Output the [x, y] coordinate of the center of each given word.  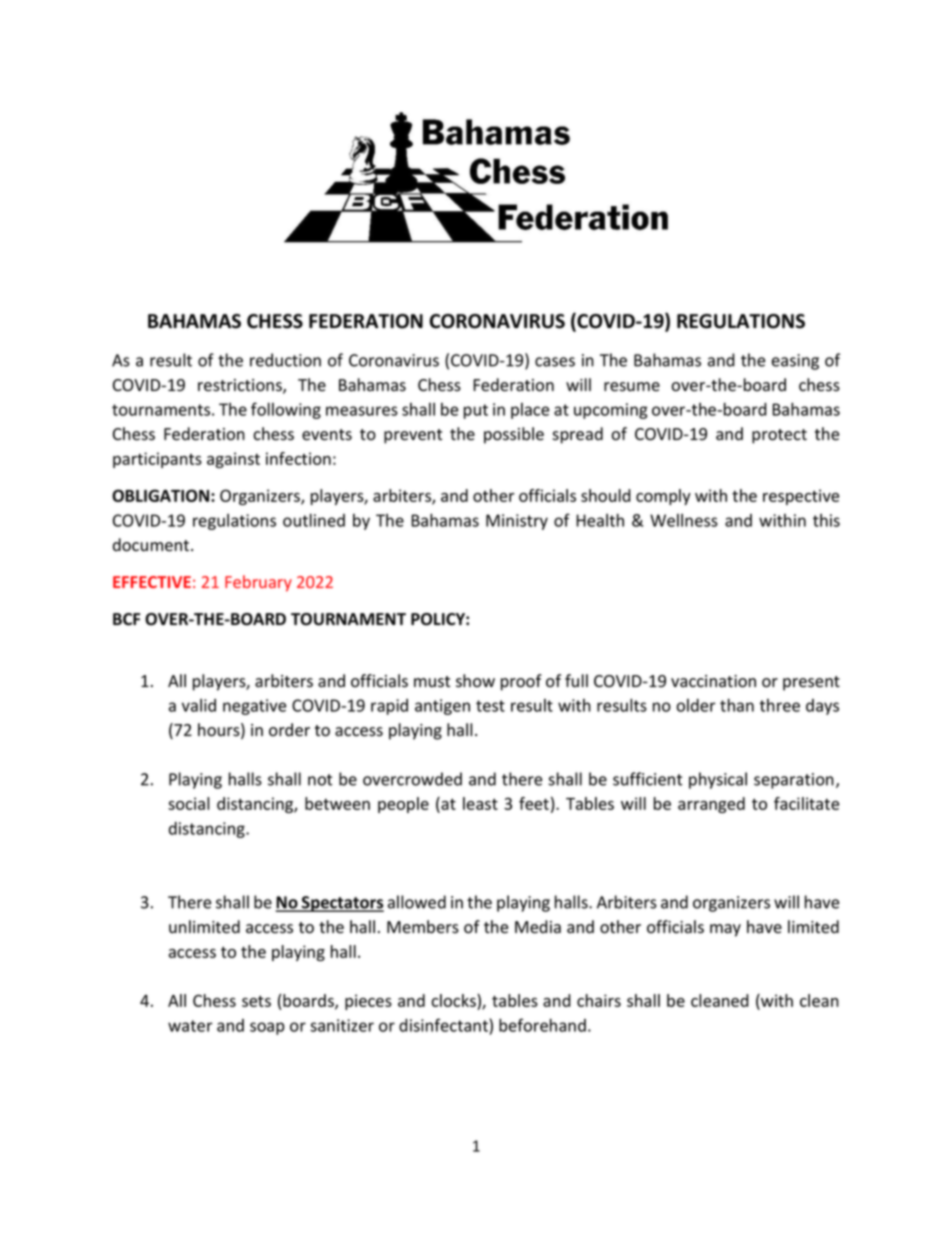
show [475, 681]
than [737, 705]
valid [199, 705]
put [476, 411]
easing [795, 362]
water [190, 1026]
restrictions [241, 386]
